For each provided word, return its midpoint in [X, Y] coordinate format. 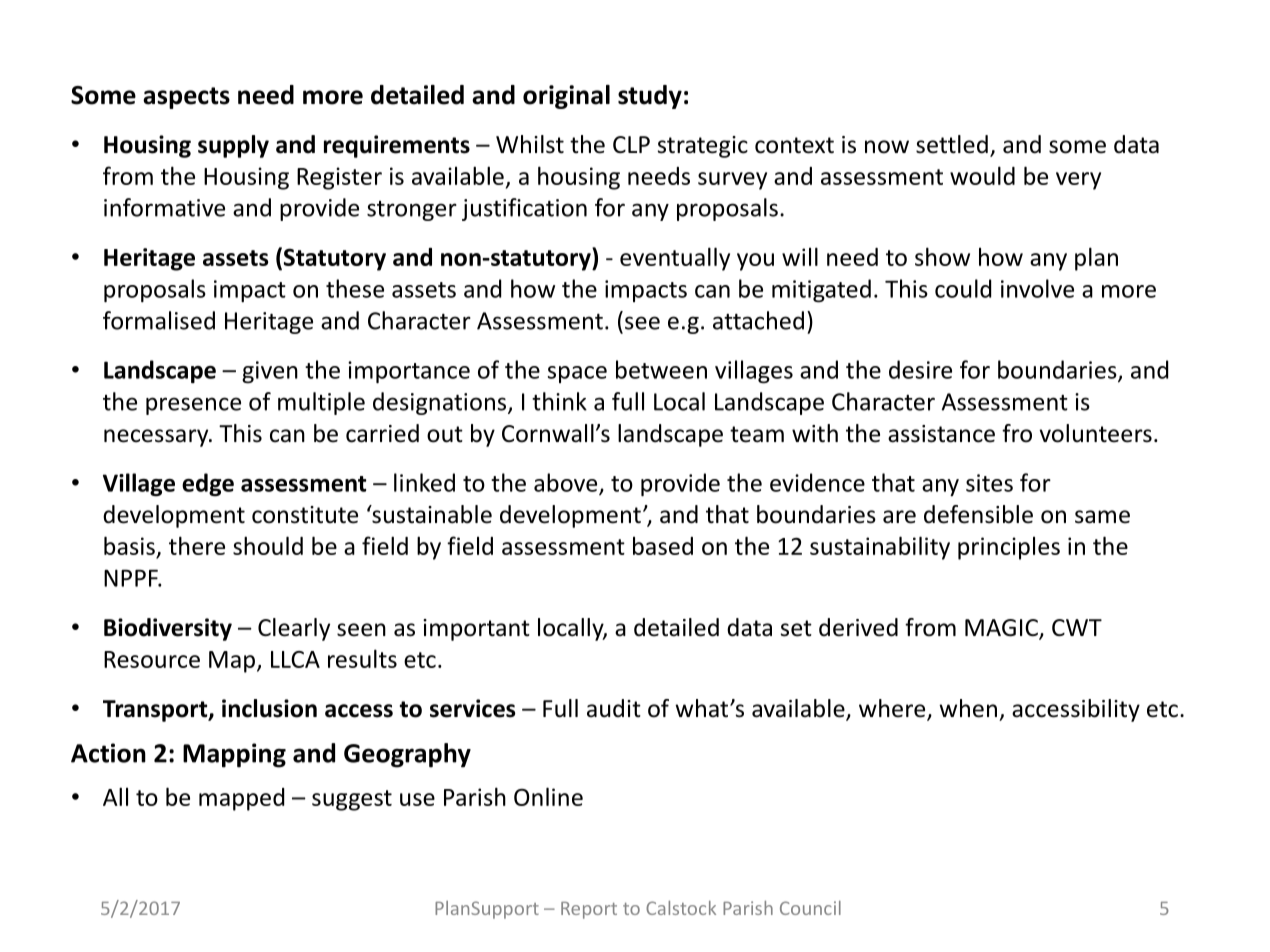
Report [589, 910]
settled [952, 144]
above [567, 483]
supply [233, 146]
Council [810, 908]
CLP [631, 144]
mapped [241, 799]
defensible [978, 514]
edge [208, 485]
